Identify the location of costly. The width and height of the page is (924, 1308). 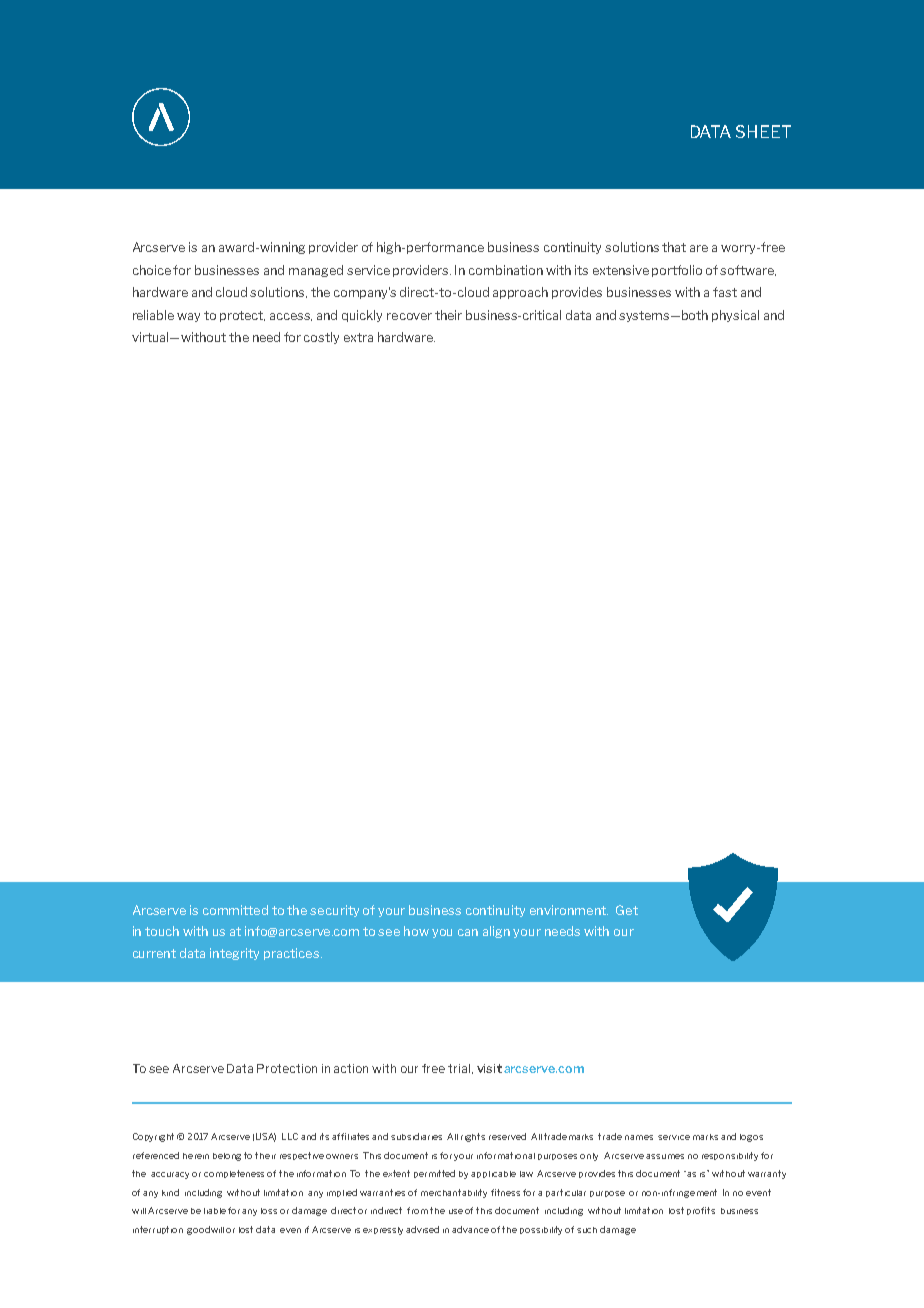
(321, 338).
